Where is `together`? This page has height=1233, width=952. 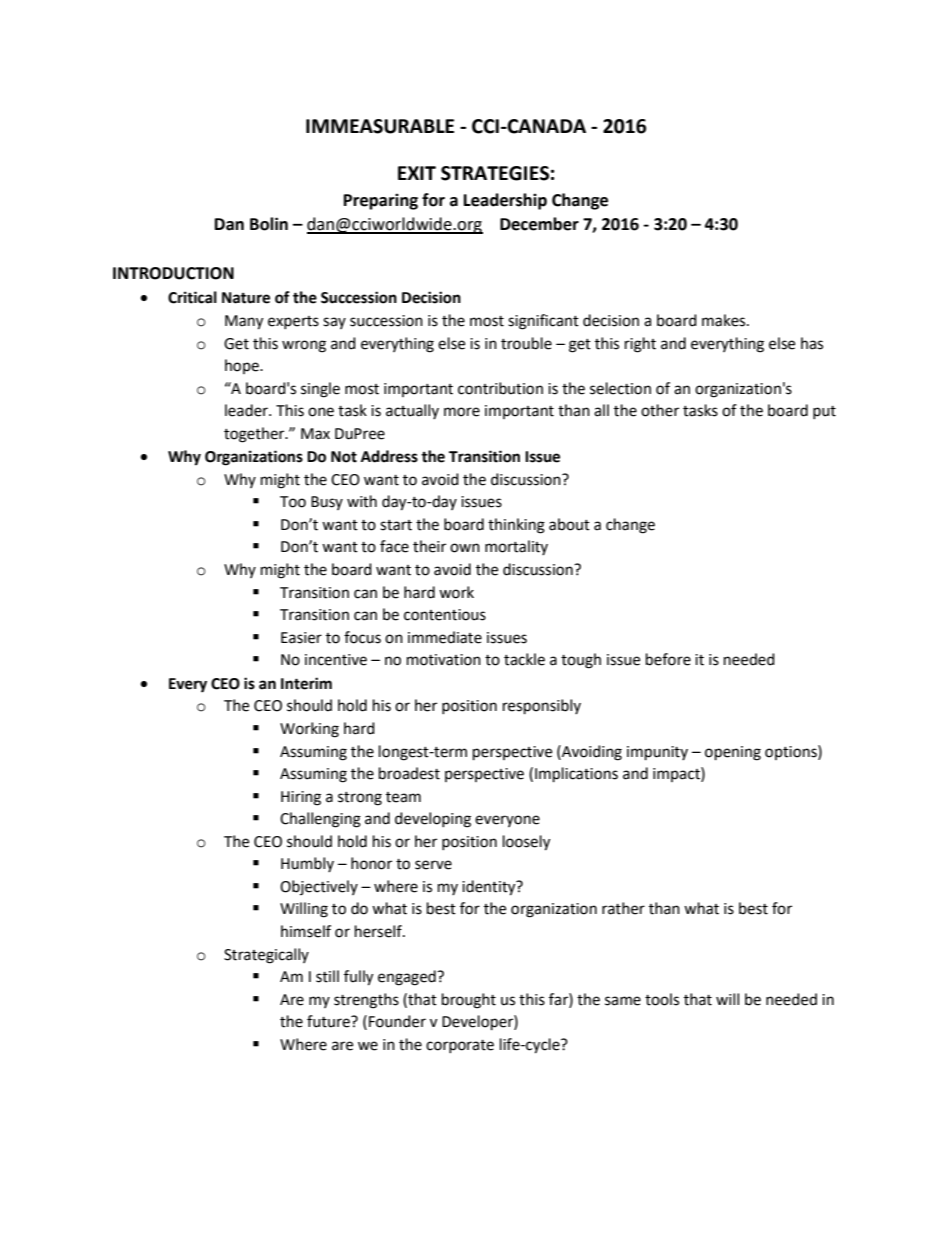 together is located at coordinates (255, 435).
